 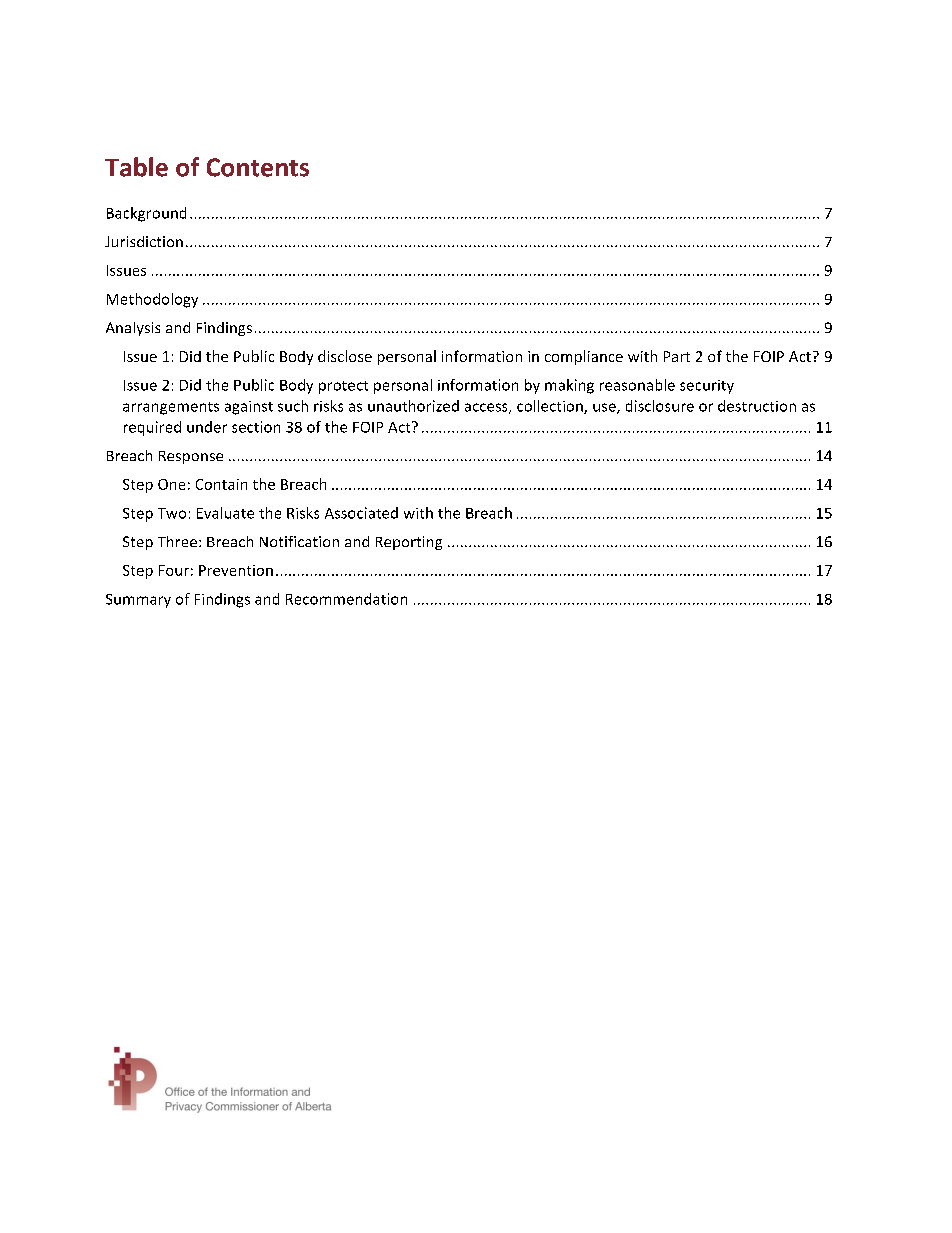 I want to click on arrangements, so click(x=171, y=408).
